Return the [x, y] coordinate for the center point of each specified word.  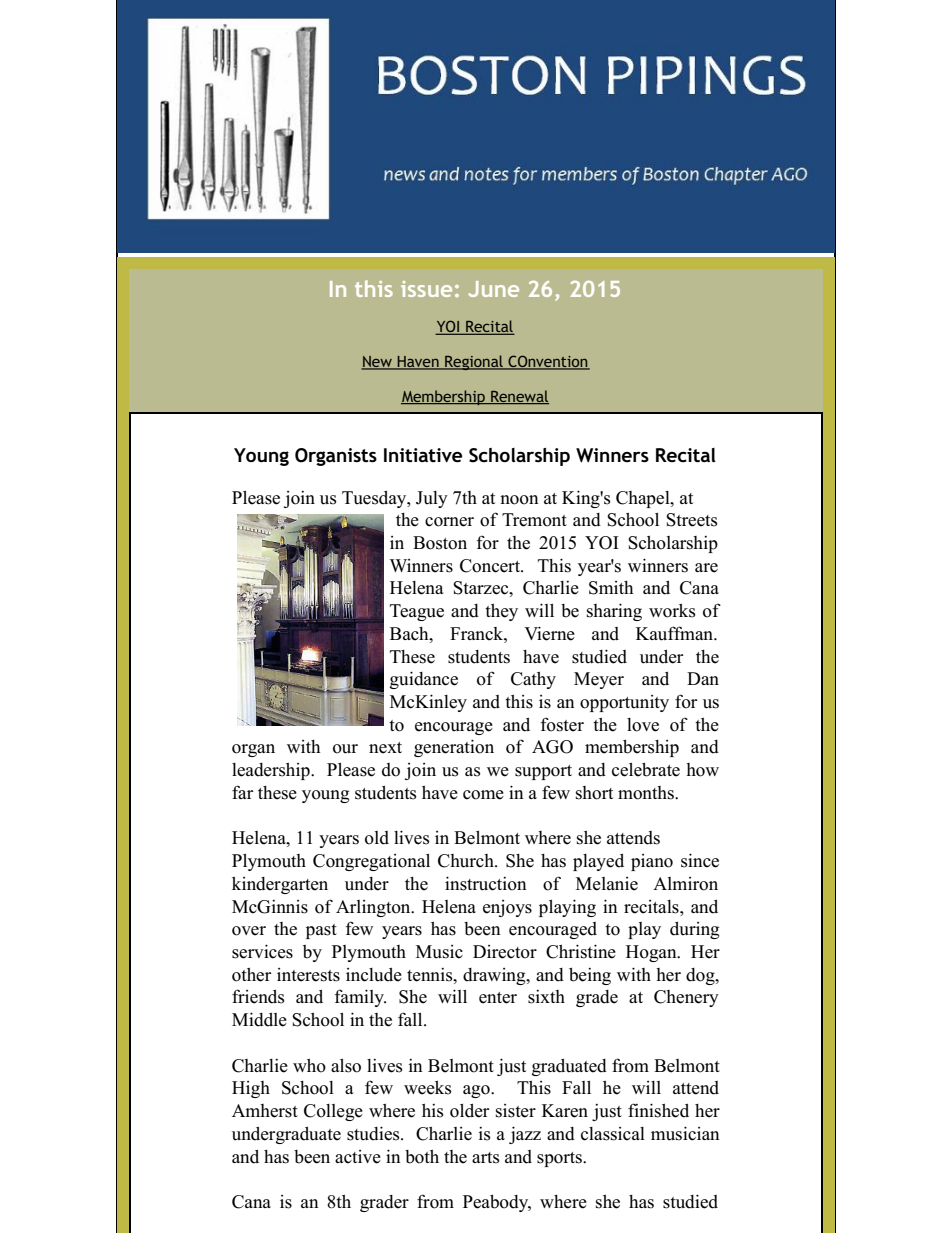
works [672, 611]
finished [658, 1110]
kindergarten [280, 885]
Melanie [607, 884]
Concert [491, 566]
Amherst [265, 1111]
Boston [440, 543]
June [494, 289]
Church [467, 861]
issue [426, 289]
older [469, 1111]
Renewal [519, 397]
